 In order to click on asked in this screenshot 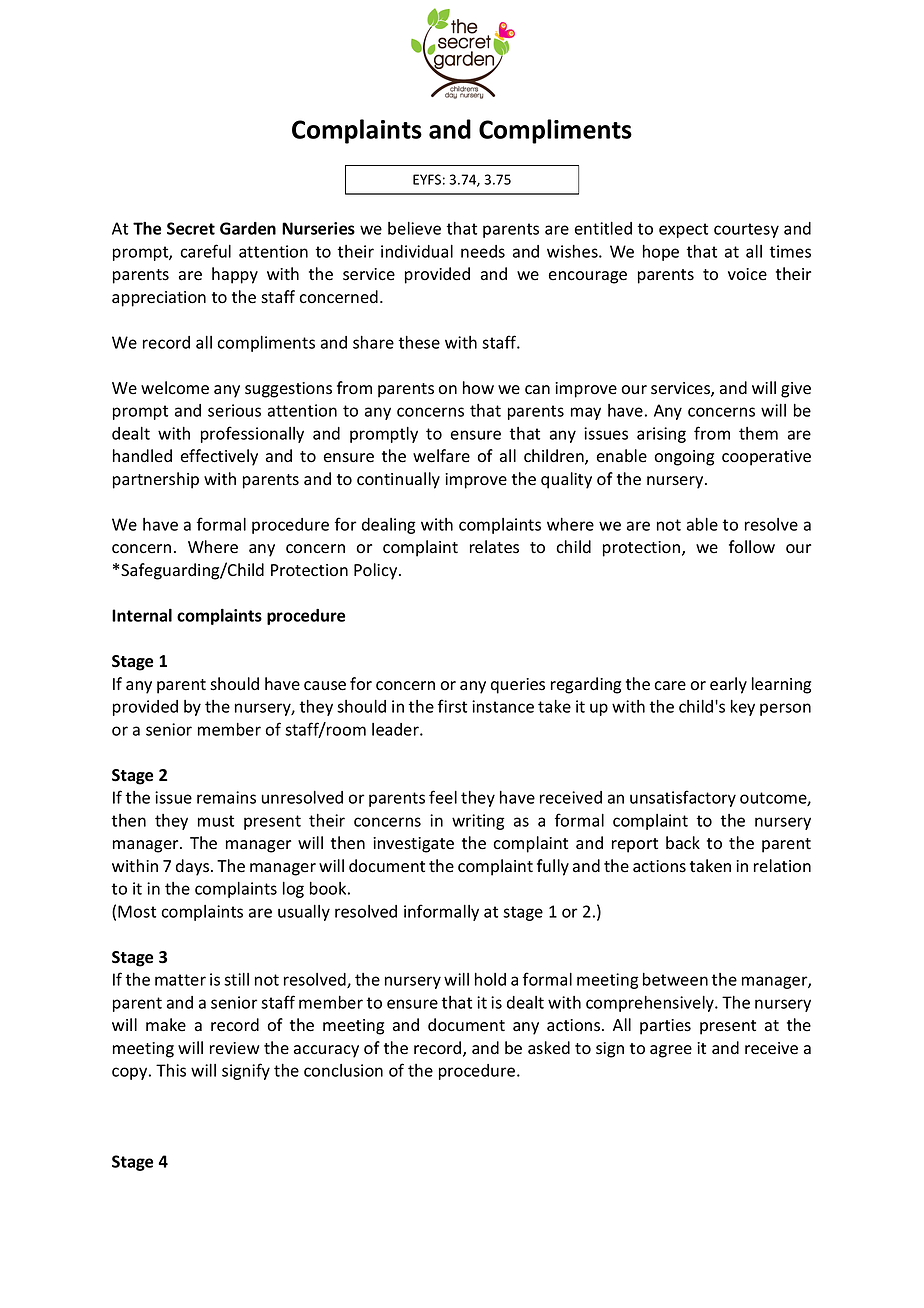, I will do `click(549, 1048)`.
